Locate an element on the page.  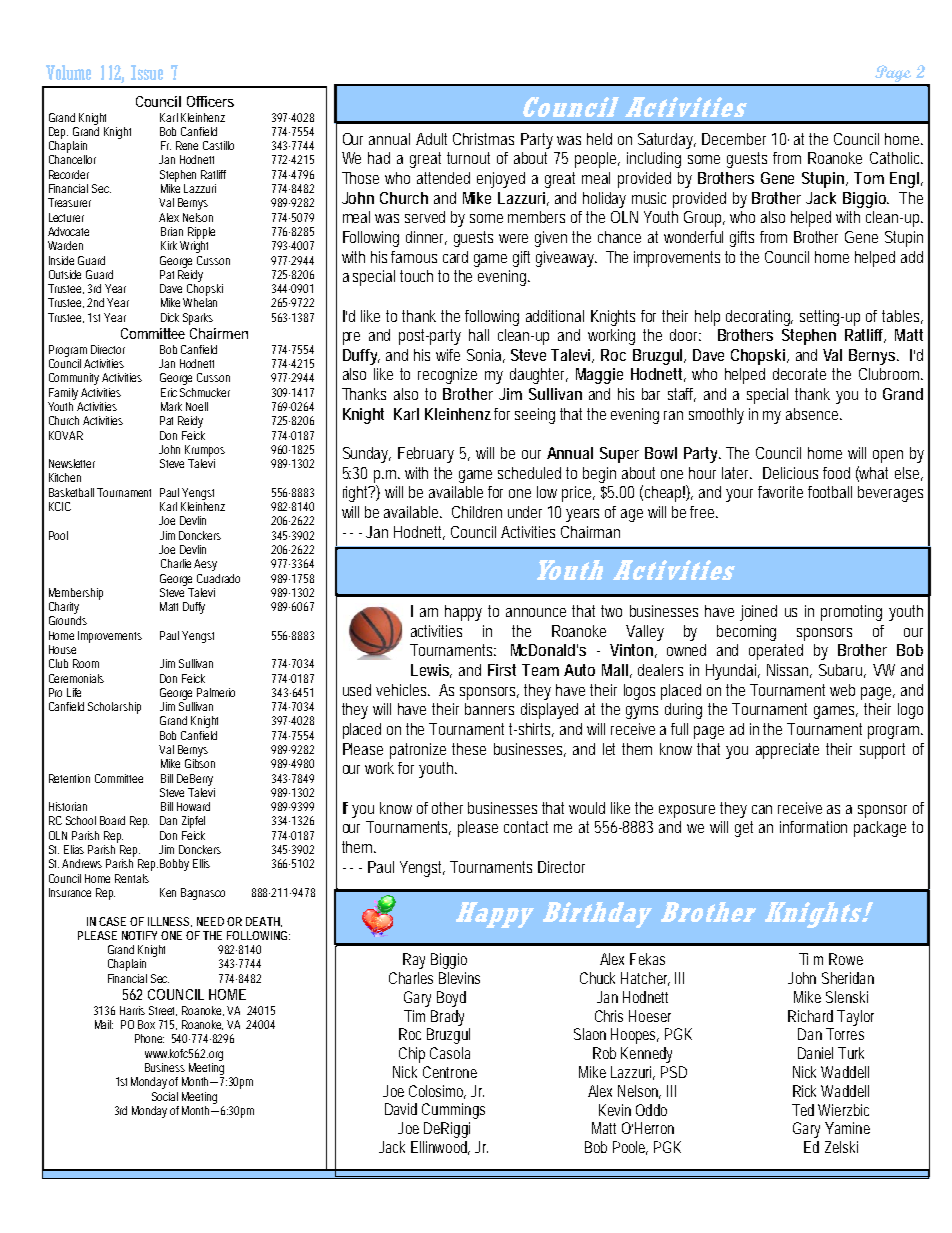
appreciate is located at coordinates (787, 751).
